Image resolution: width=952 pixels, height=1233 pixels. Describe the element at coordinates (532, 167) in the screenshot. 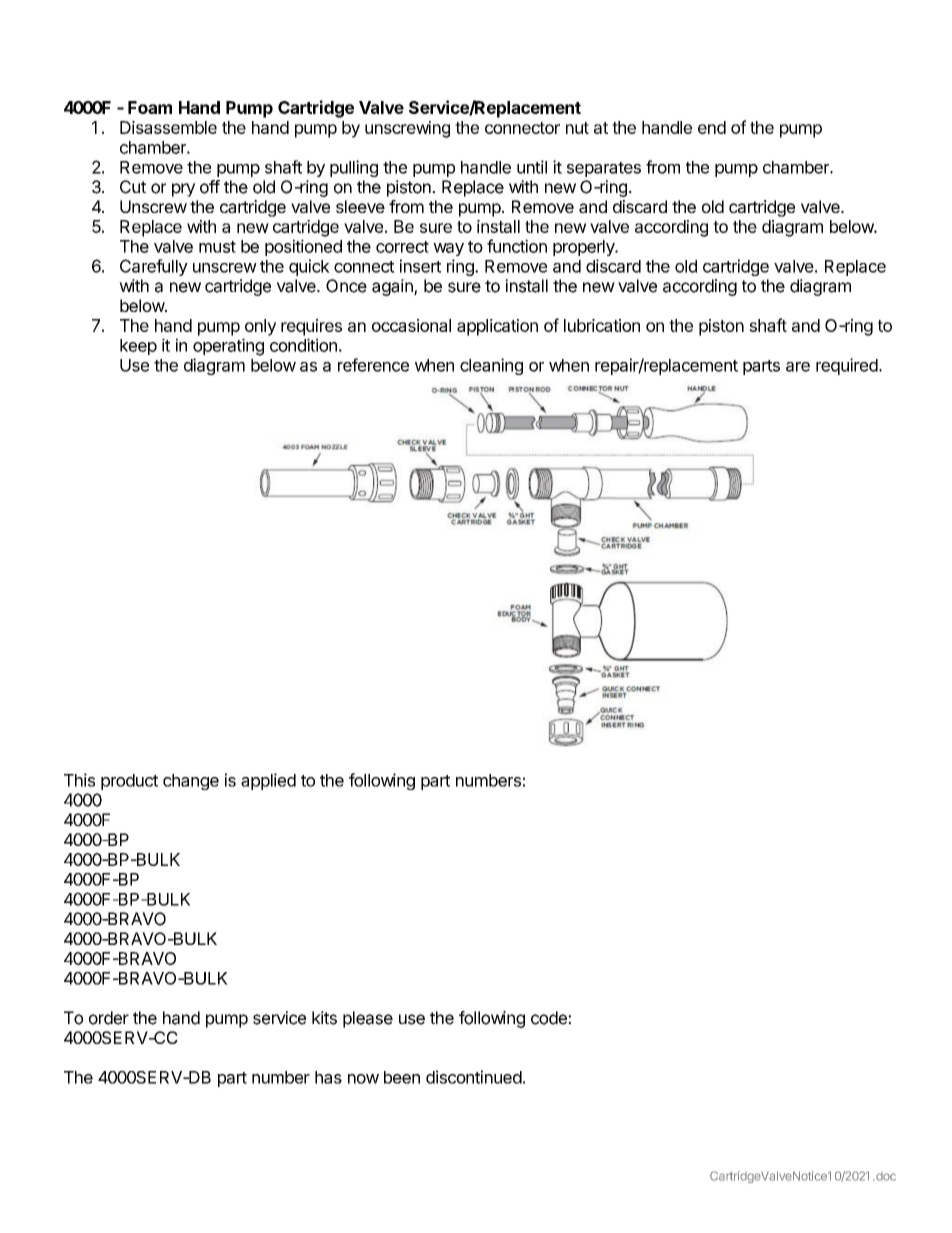

I see `until` at that location.
